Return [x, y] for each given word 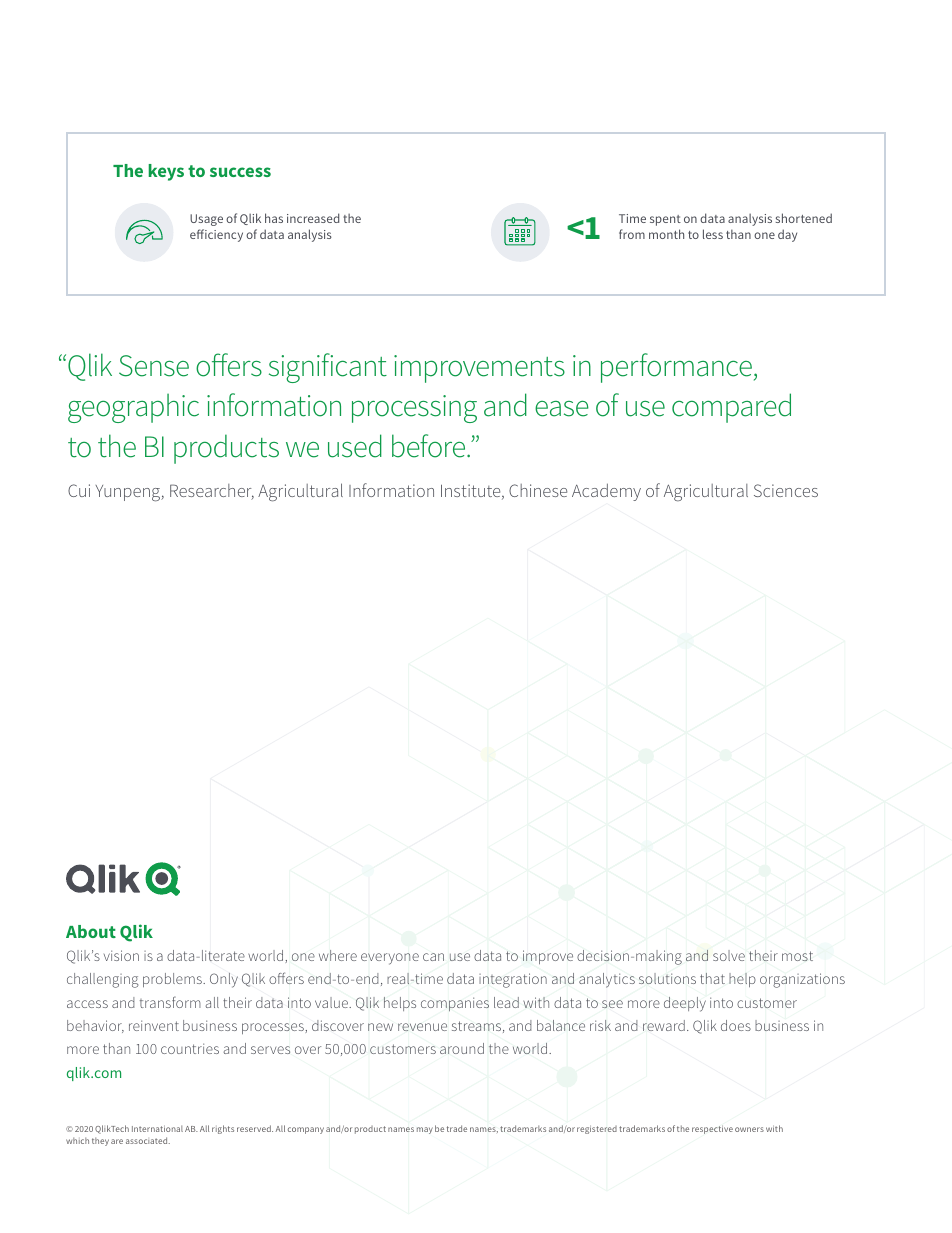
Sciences [786, 490]
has [274, 218]
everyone [390, 959]
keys [166, 172]
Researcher [212, 492]
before [430, 446]
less [713, 234]
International [157, 1128]
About [91, 931]
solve [729, 955]
